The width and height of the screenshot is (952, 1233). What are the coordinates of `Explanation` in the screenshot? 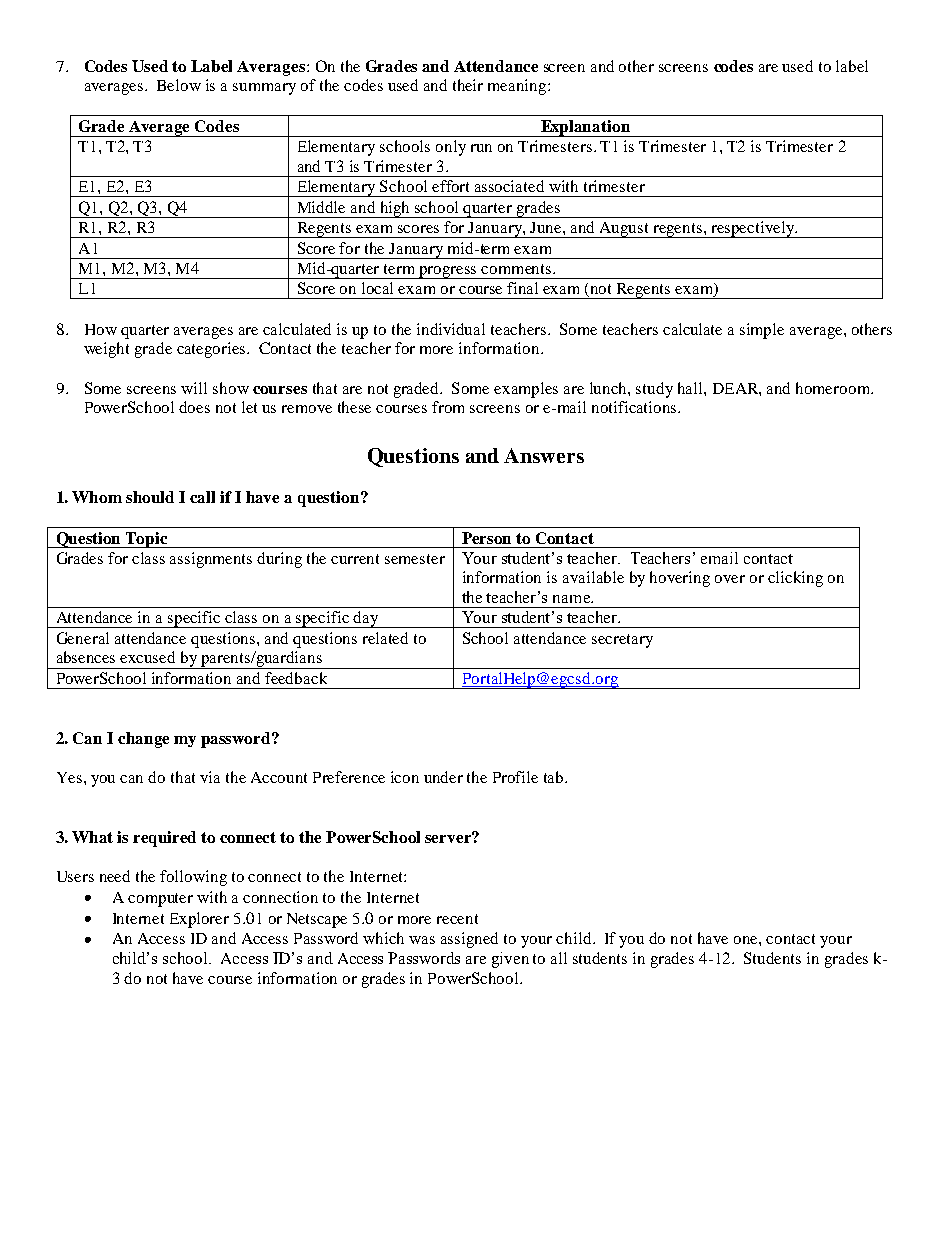 It's located at (585, 128).
